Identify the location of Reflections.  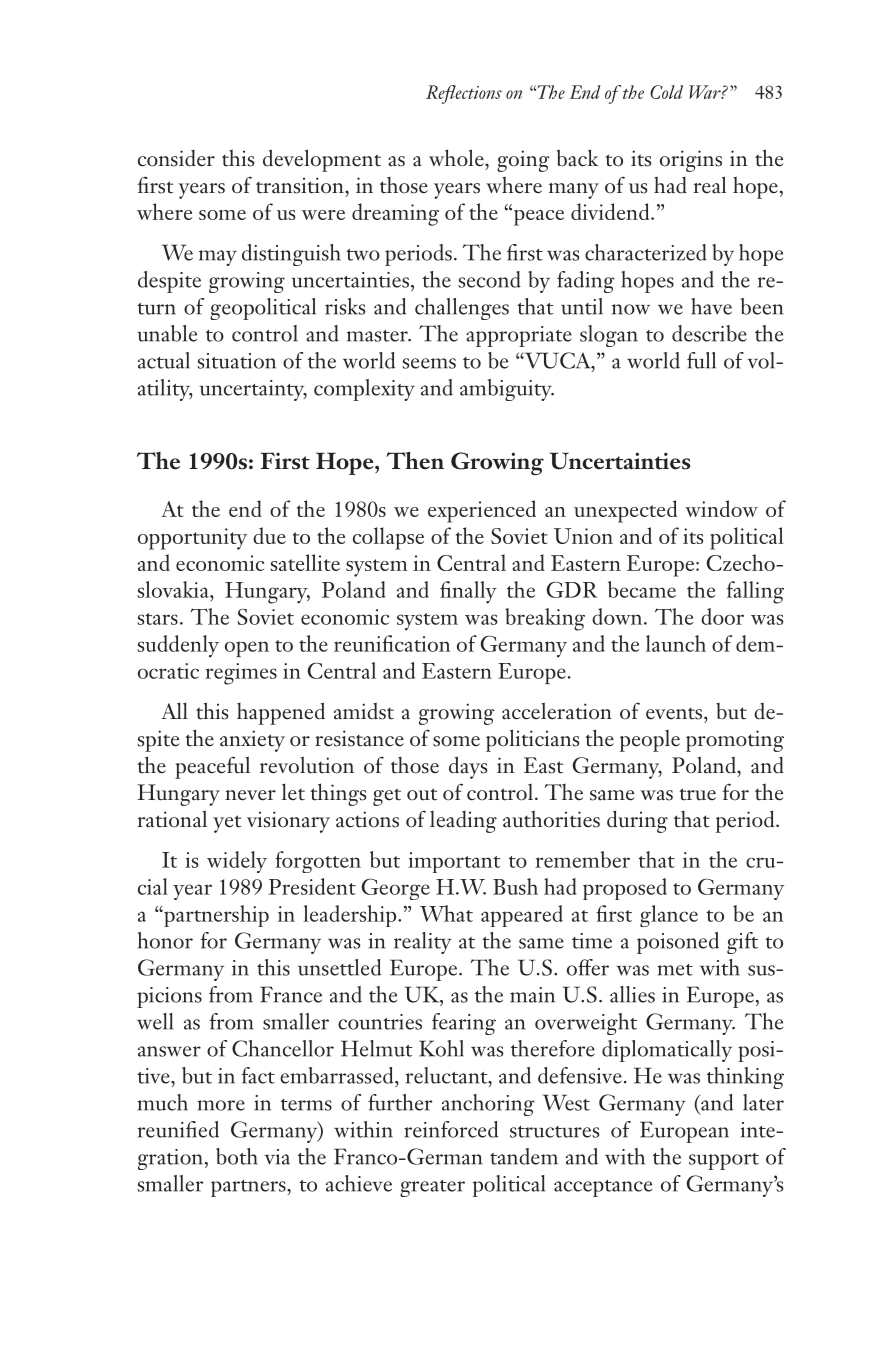
(464, 94).
